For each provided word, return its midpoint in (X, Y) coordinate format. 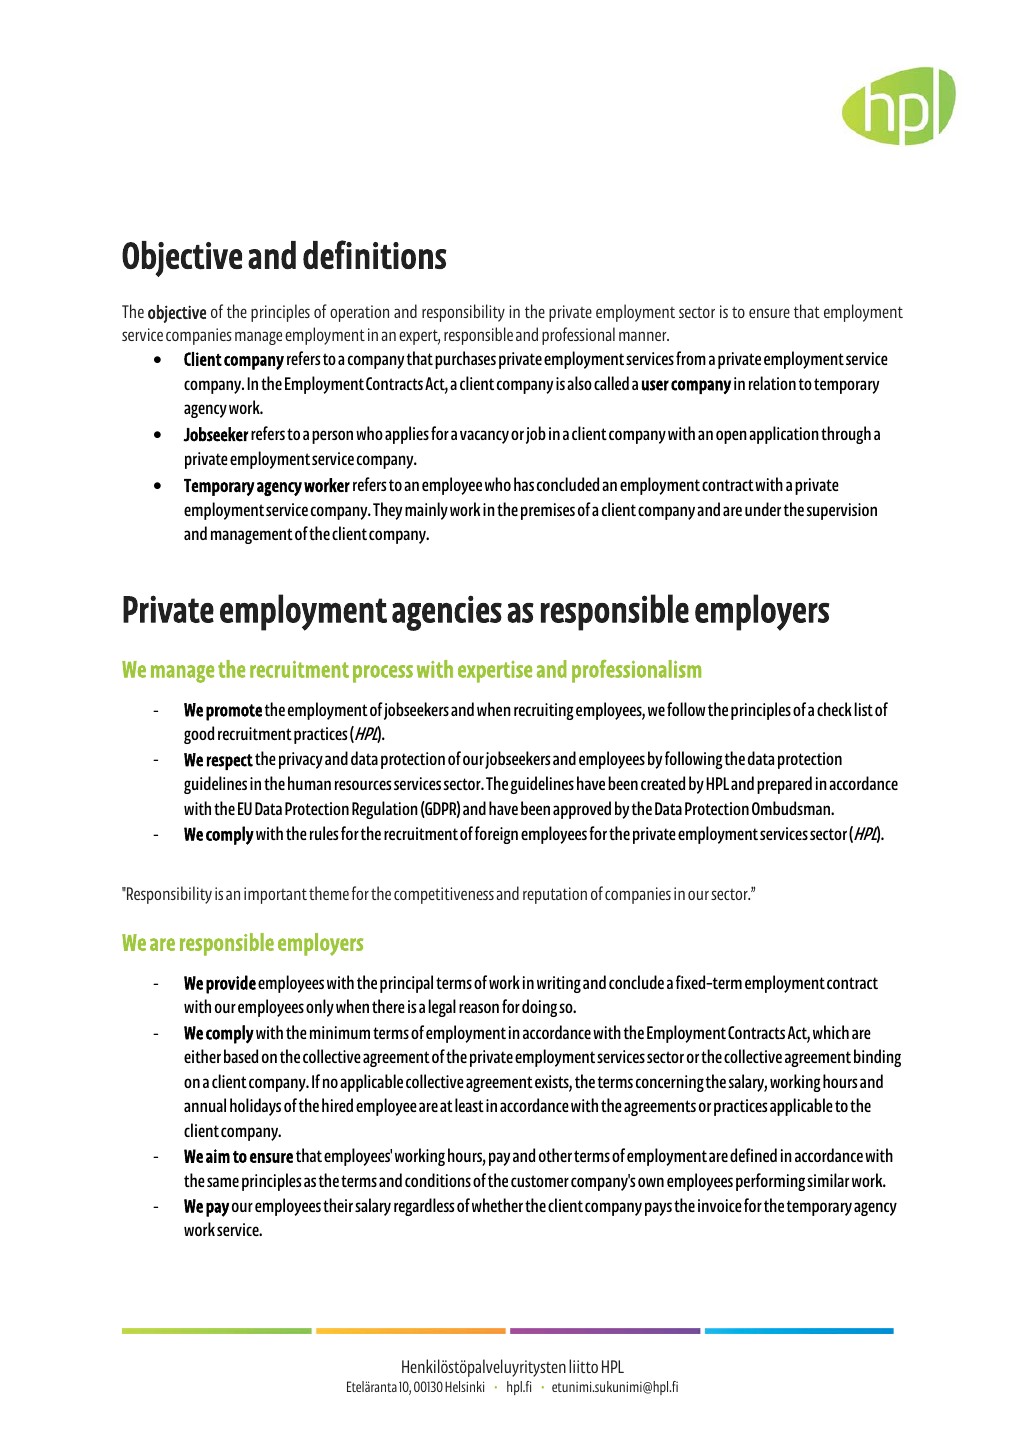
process (383, 674)
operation (359, 313)
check (834, 709)
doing (539, 1008)
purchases (465, 360)
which (831, 1032)
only (320, 1008)
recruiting (544, 711)
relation (772, 383)
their (338, 1205)
